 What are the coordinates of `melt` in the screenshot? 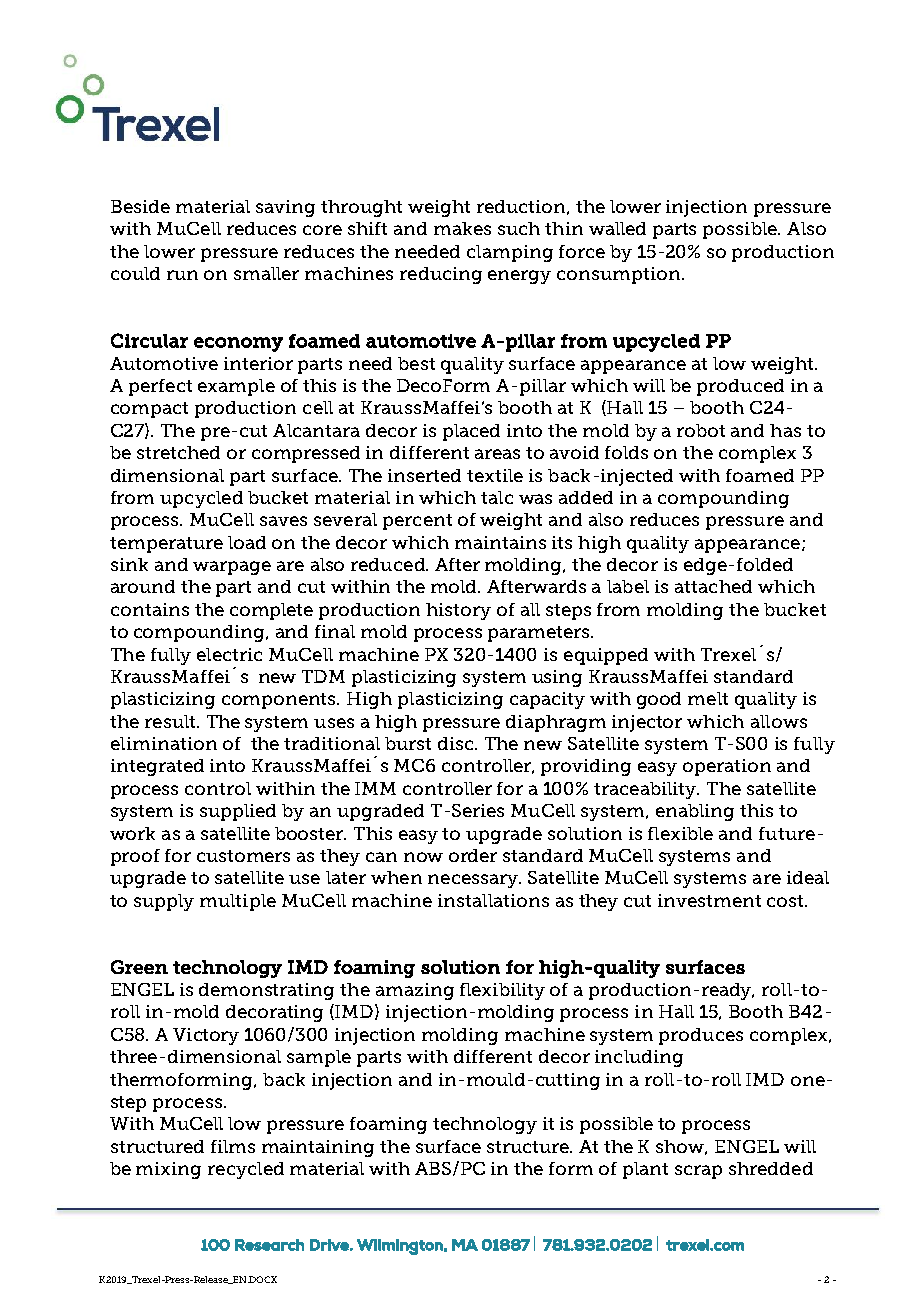 It's located at (708, 698).
